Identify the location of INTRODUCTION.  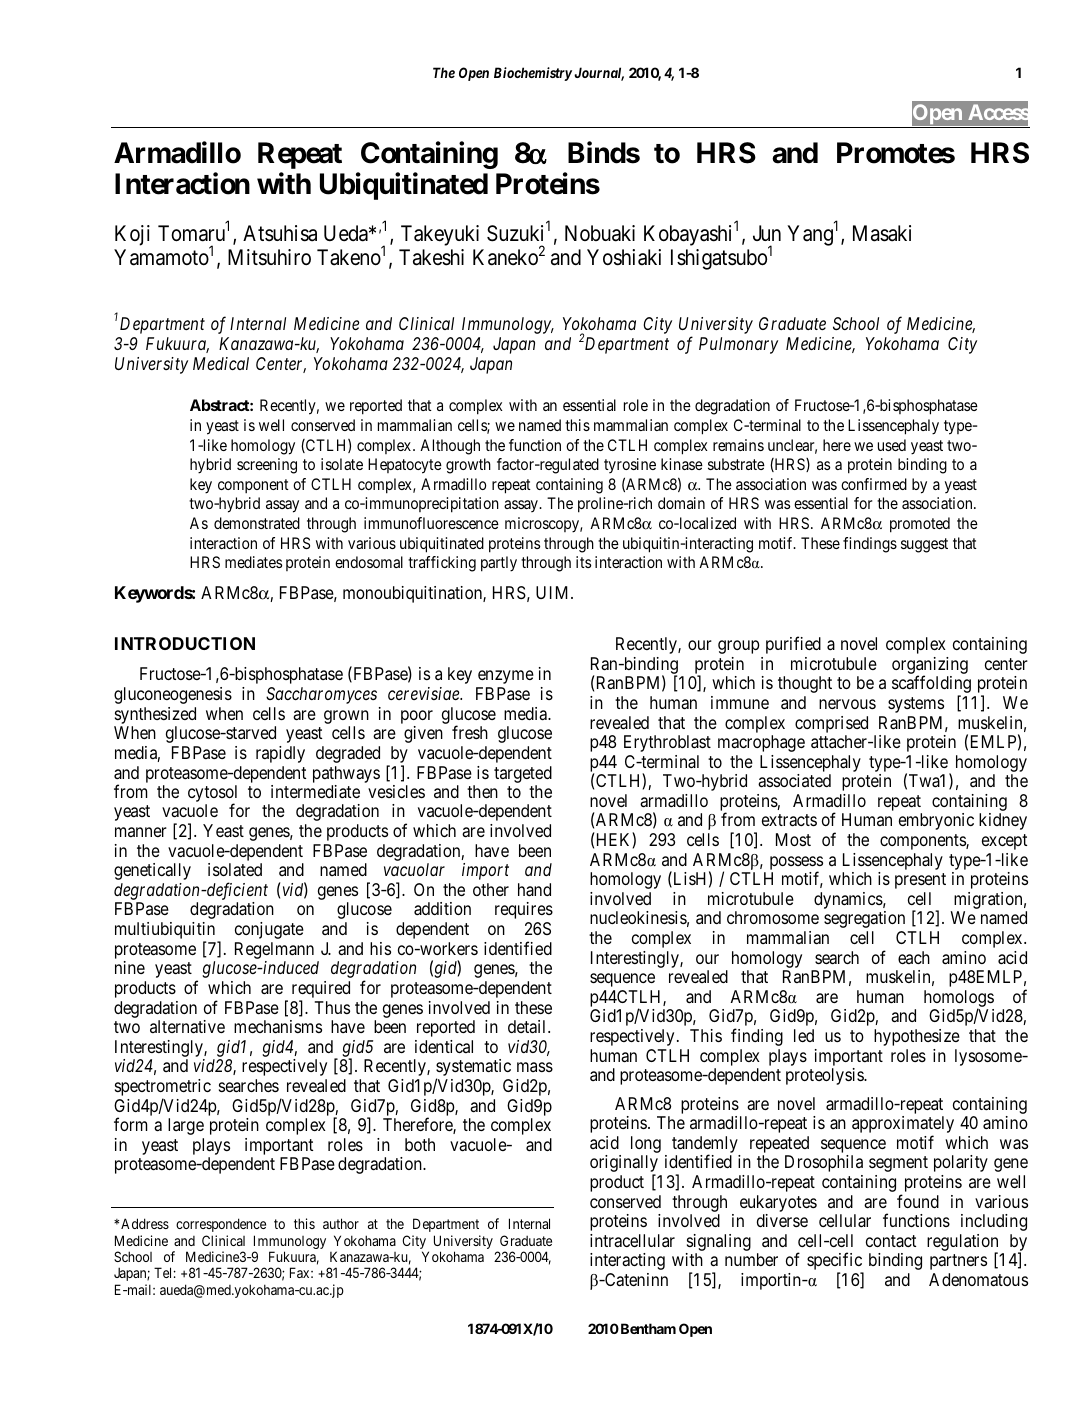
(185, 643).
